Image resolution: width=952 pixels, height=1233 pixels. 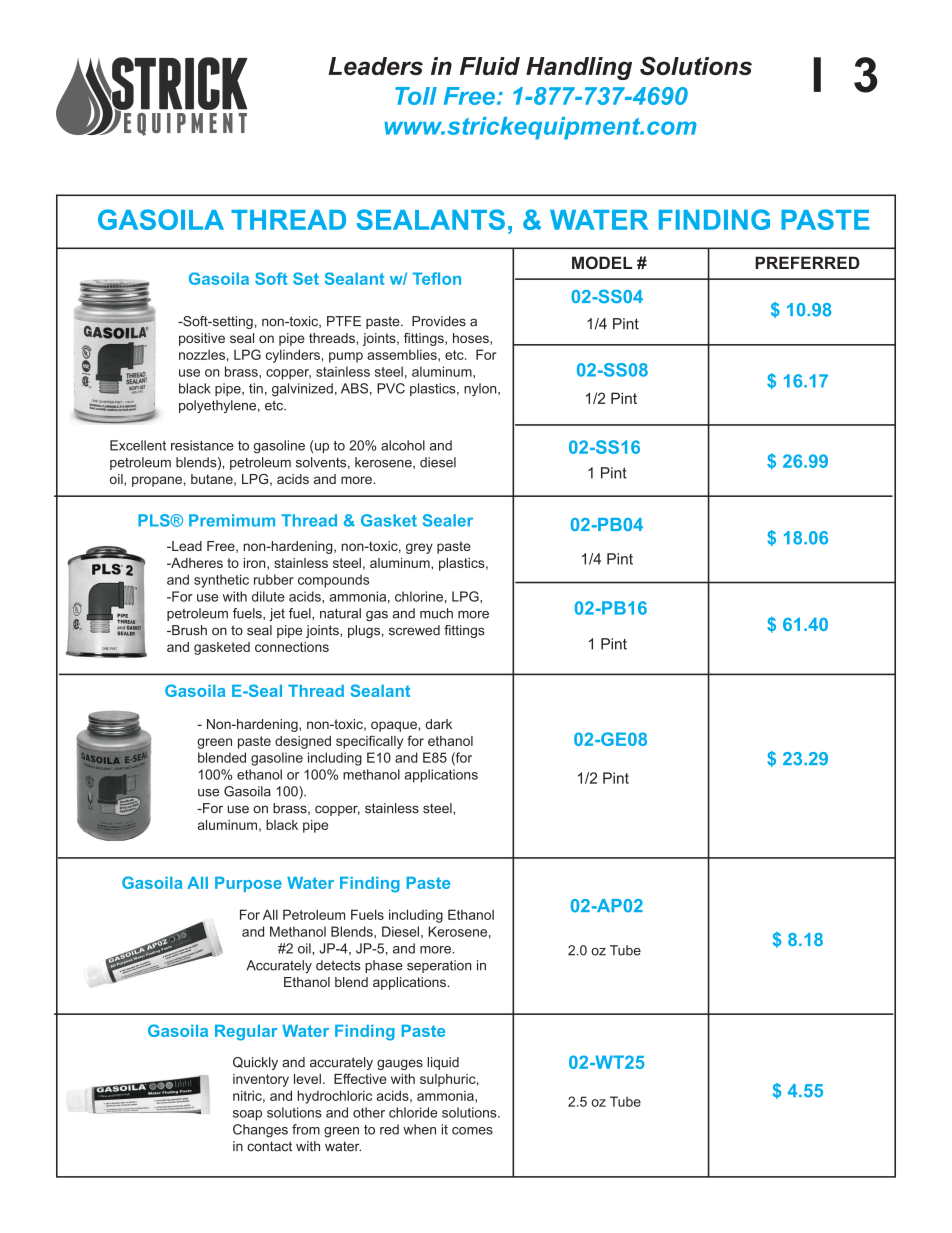 I want to click on alcohol, so click(x=403, y=445).
